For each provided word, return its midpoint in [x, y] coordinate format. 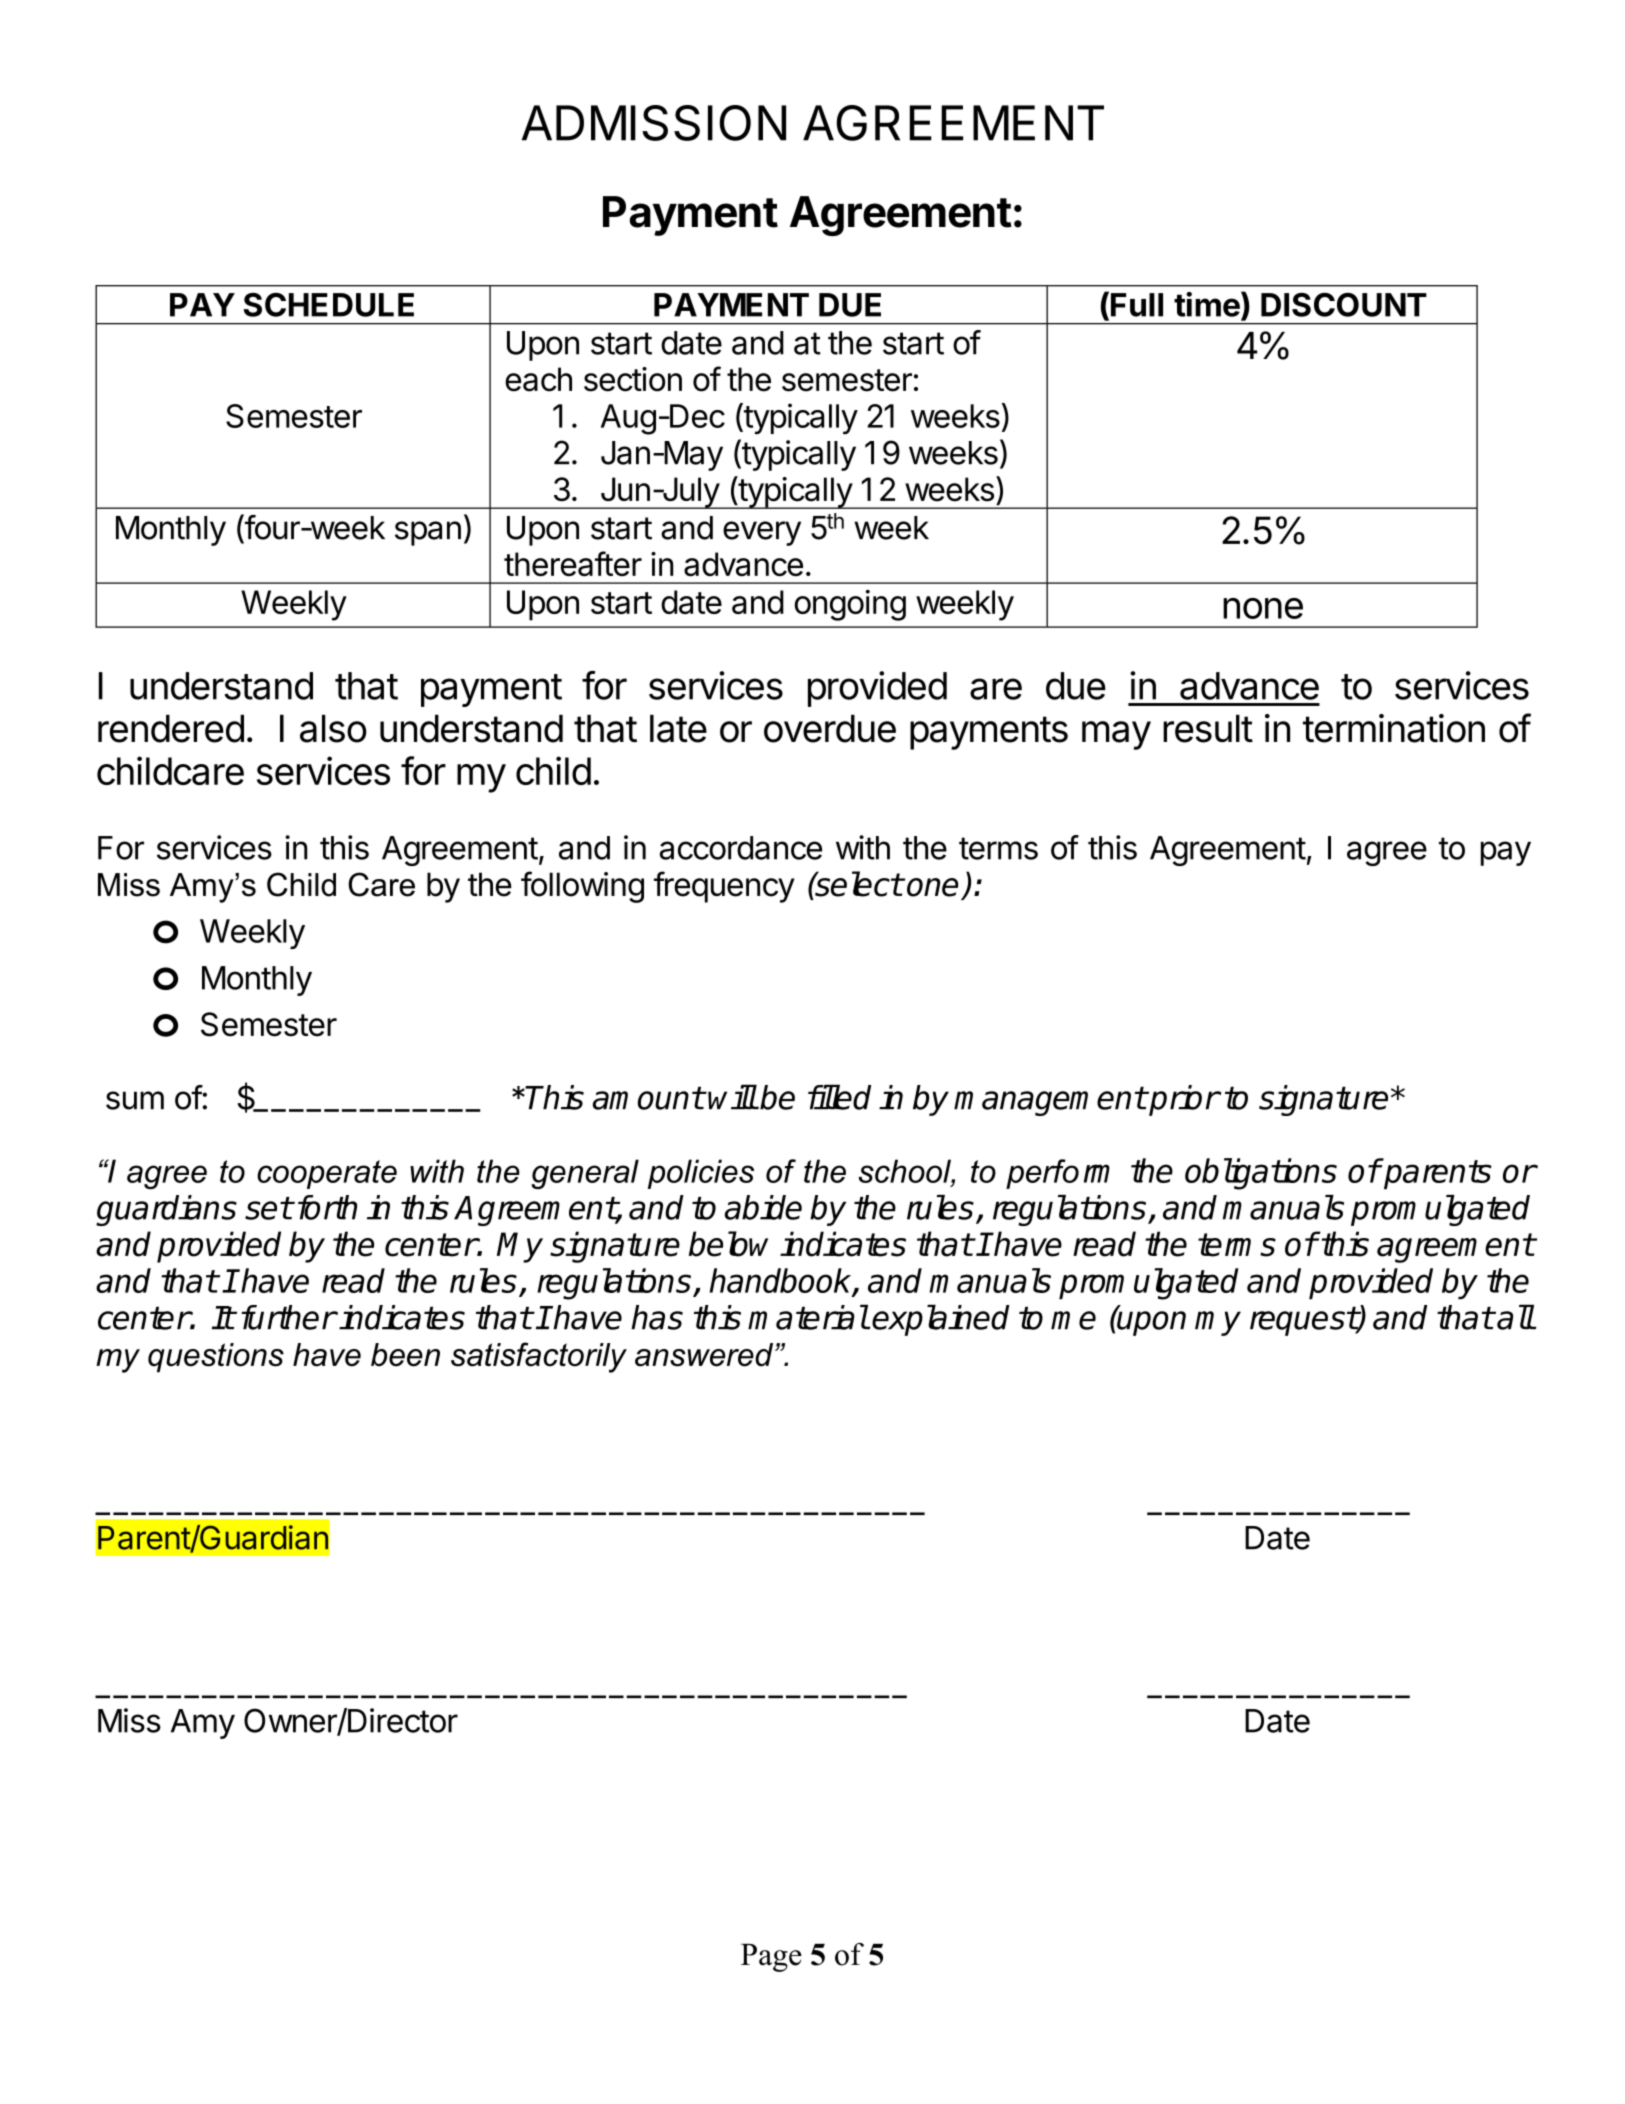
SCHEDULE [329, 305]
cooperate [327, 1174]
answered [705, 1355]
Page [771, 1958]
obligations [1261, 1174]
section [633, 379]
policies [701, 1174]
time [1207, 304]
